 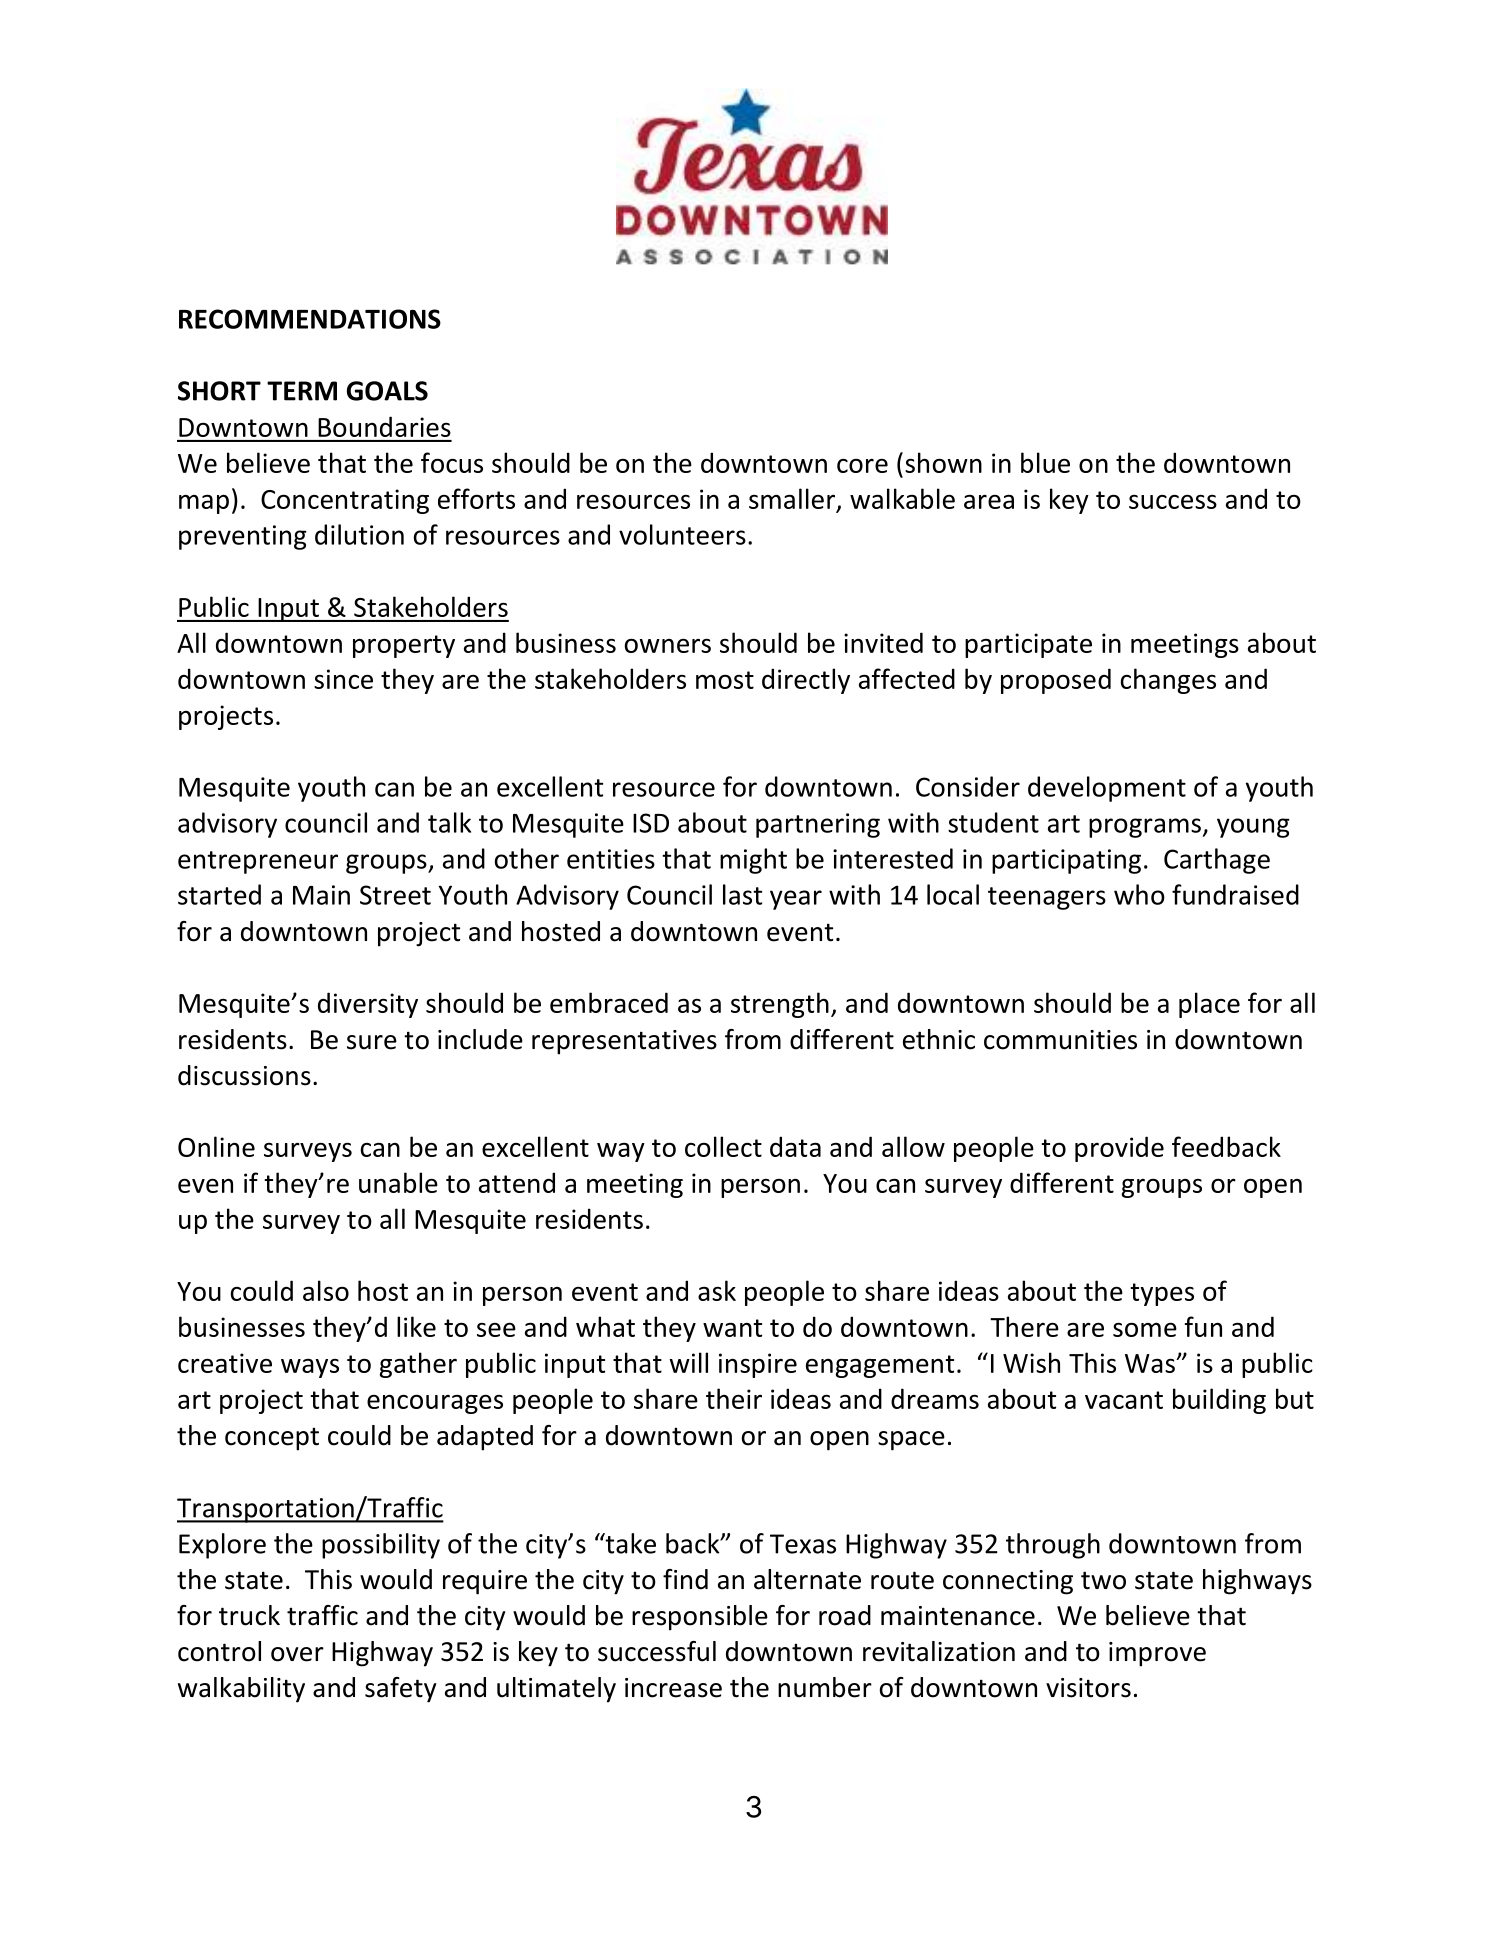 What do you see at coordinates (1045, 462) in the page?
I see `blue` at bounding box center [1045, 462].
